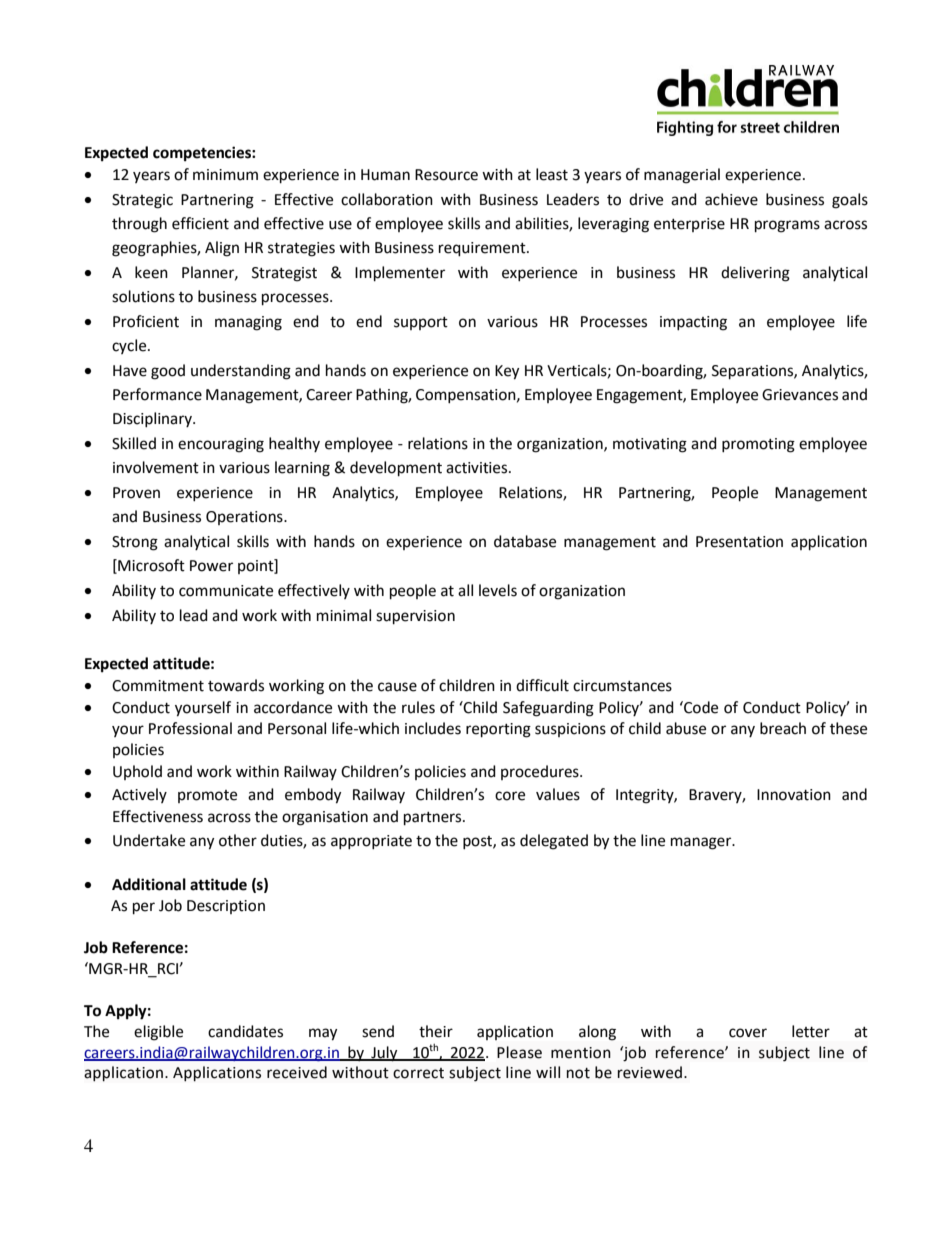  What do you see at coordinates (241, 372) in the image?
I see `understanding` at bounding box center [241, 372].
